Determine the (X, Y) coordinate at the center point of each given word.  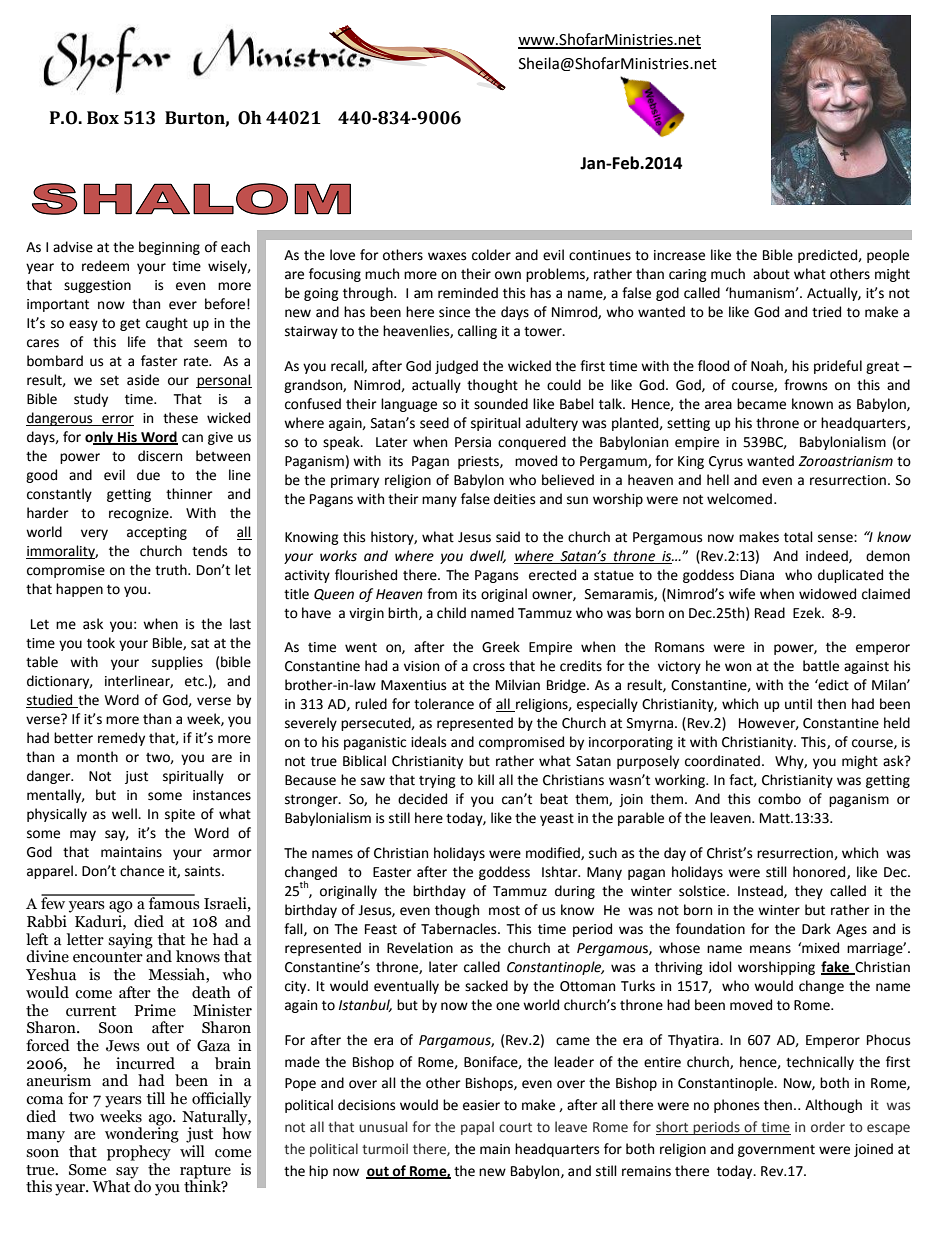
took (101, 643)
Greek (501, 647)
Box (103, 118)
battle (821, 666)
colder (491, 255)
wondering (142, 1134)
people (888, 256)
